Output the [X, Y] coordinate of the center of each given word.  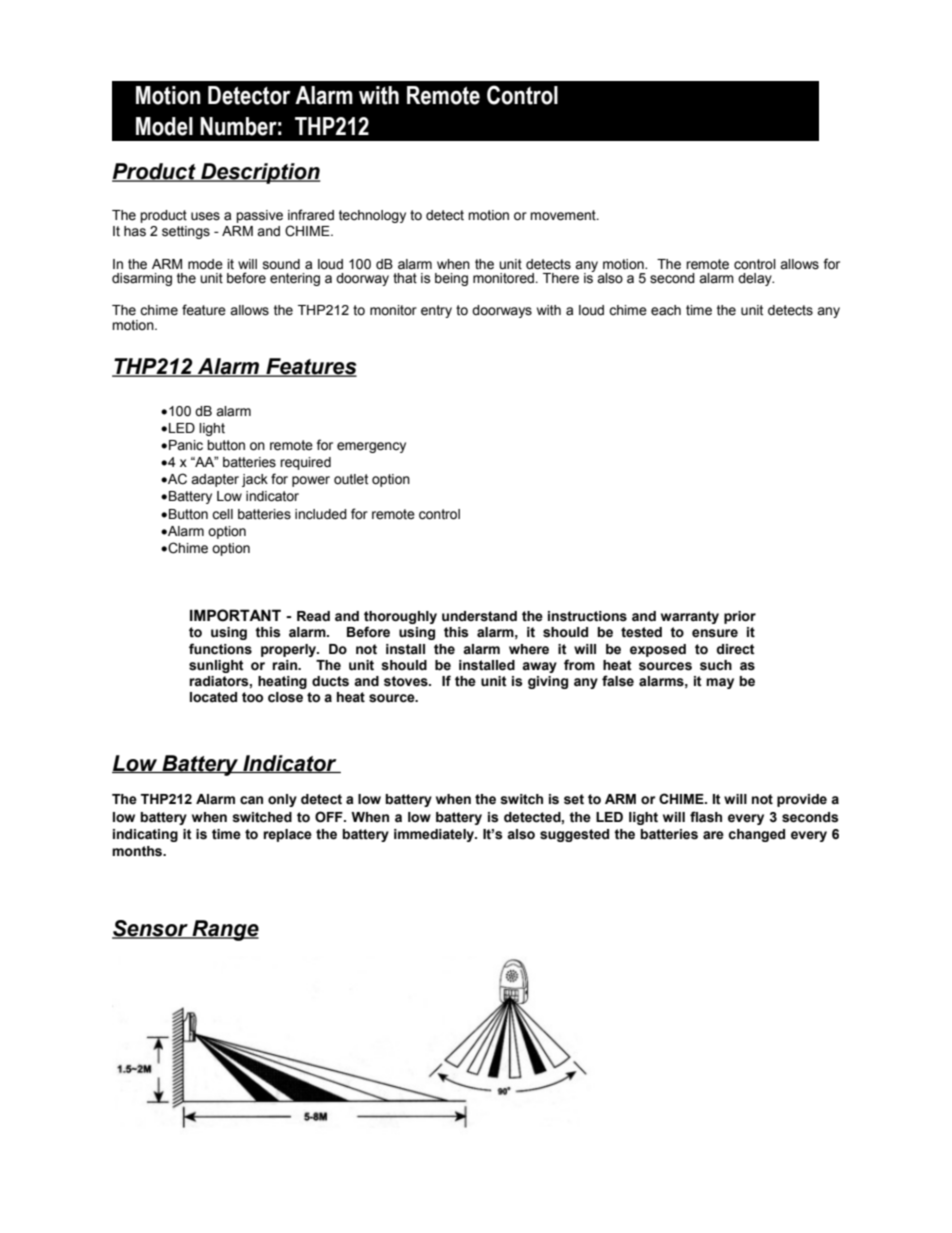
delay [756, 279]
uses [205, 216]
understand [479, 616]
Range [224, 930]
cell [222, 514]
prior [740, 617]
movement [564, 215]
